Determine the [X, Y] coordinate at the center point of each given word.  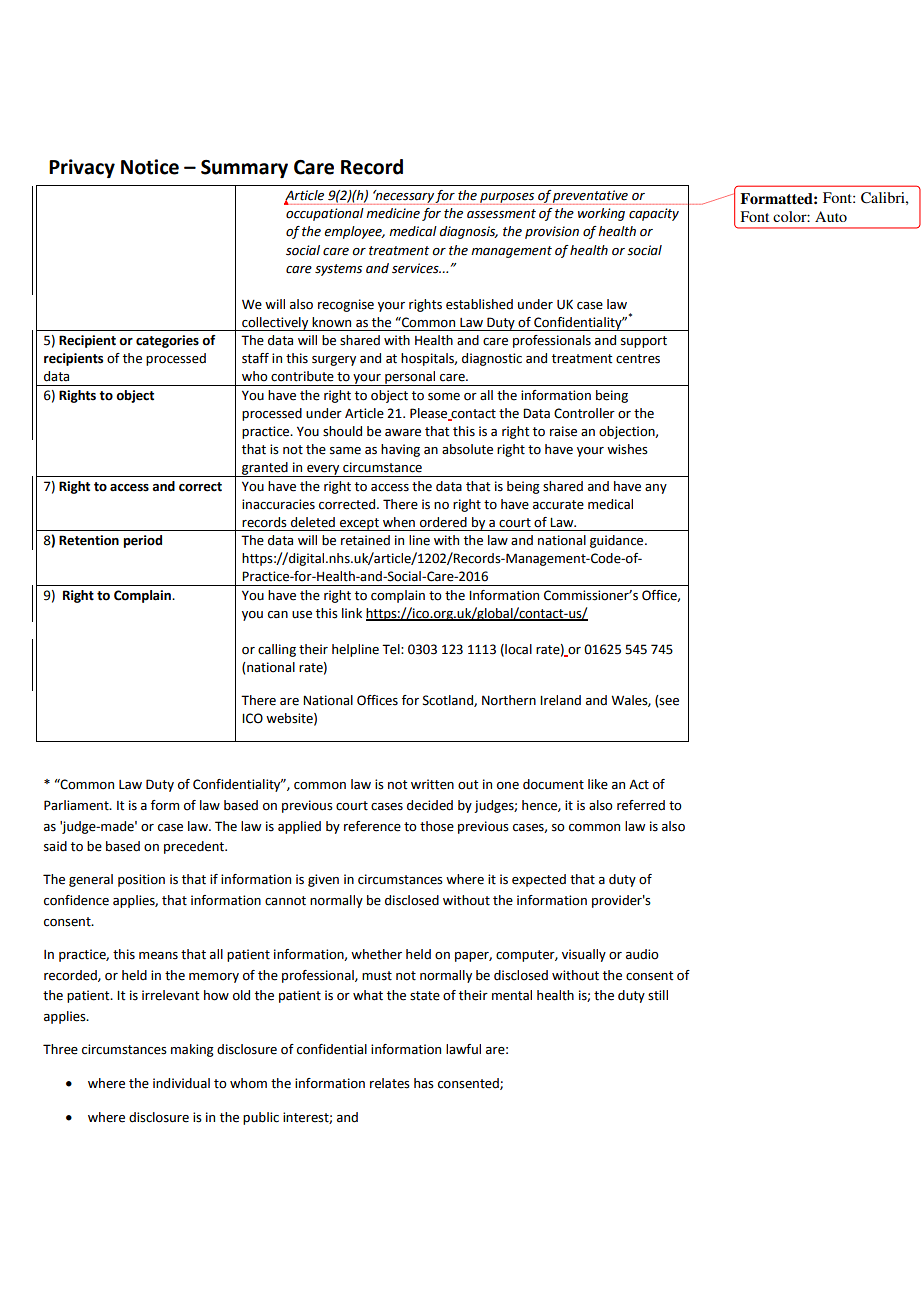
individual [181, 1083]
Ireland [560, 700]
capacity [654, 214]
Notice [150, 167]
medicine [393, 213]
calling [277, 650]
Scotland [449, 701]
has [424, 1083]
